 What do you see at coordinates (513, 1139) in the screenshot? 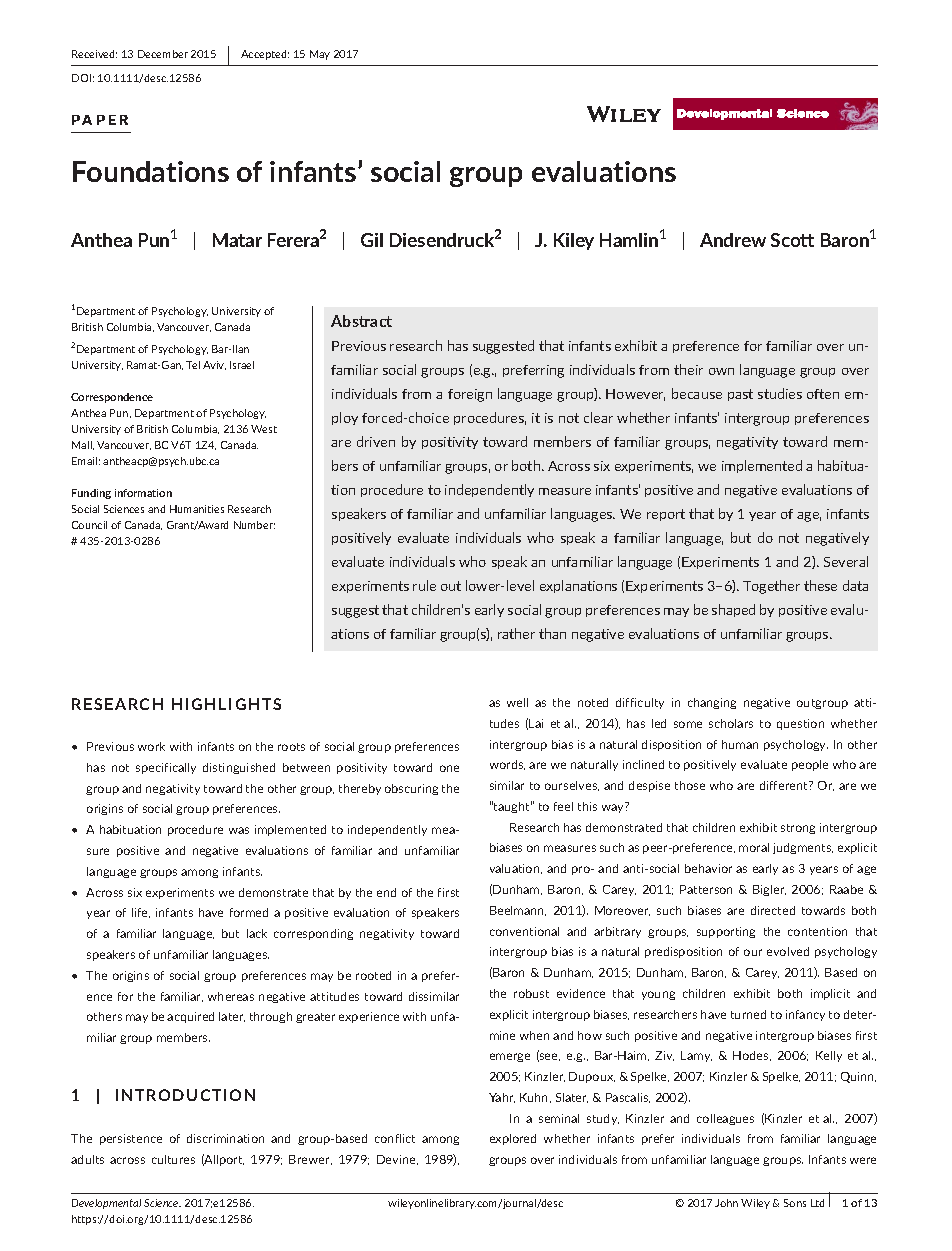
I see `explored` at bounding box center [513, 1139].
